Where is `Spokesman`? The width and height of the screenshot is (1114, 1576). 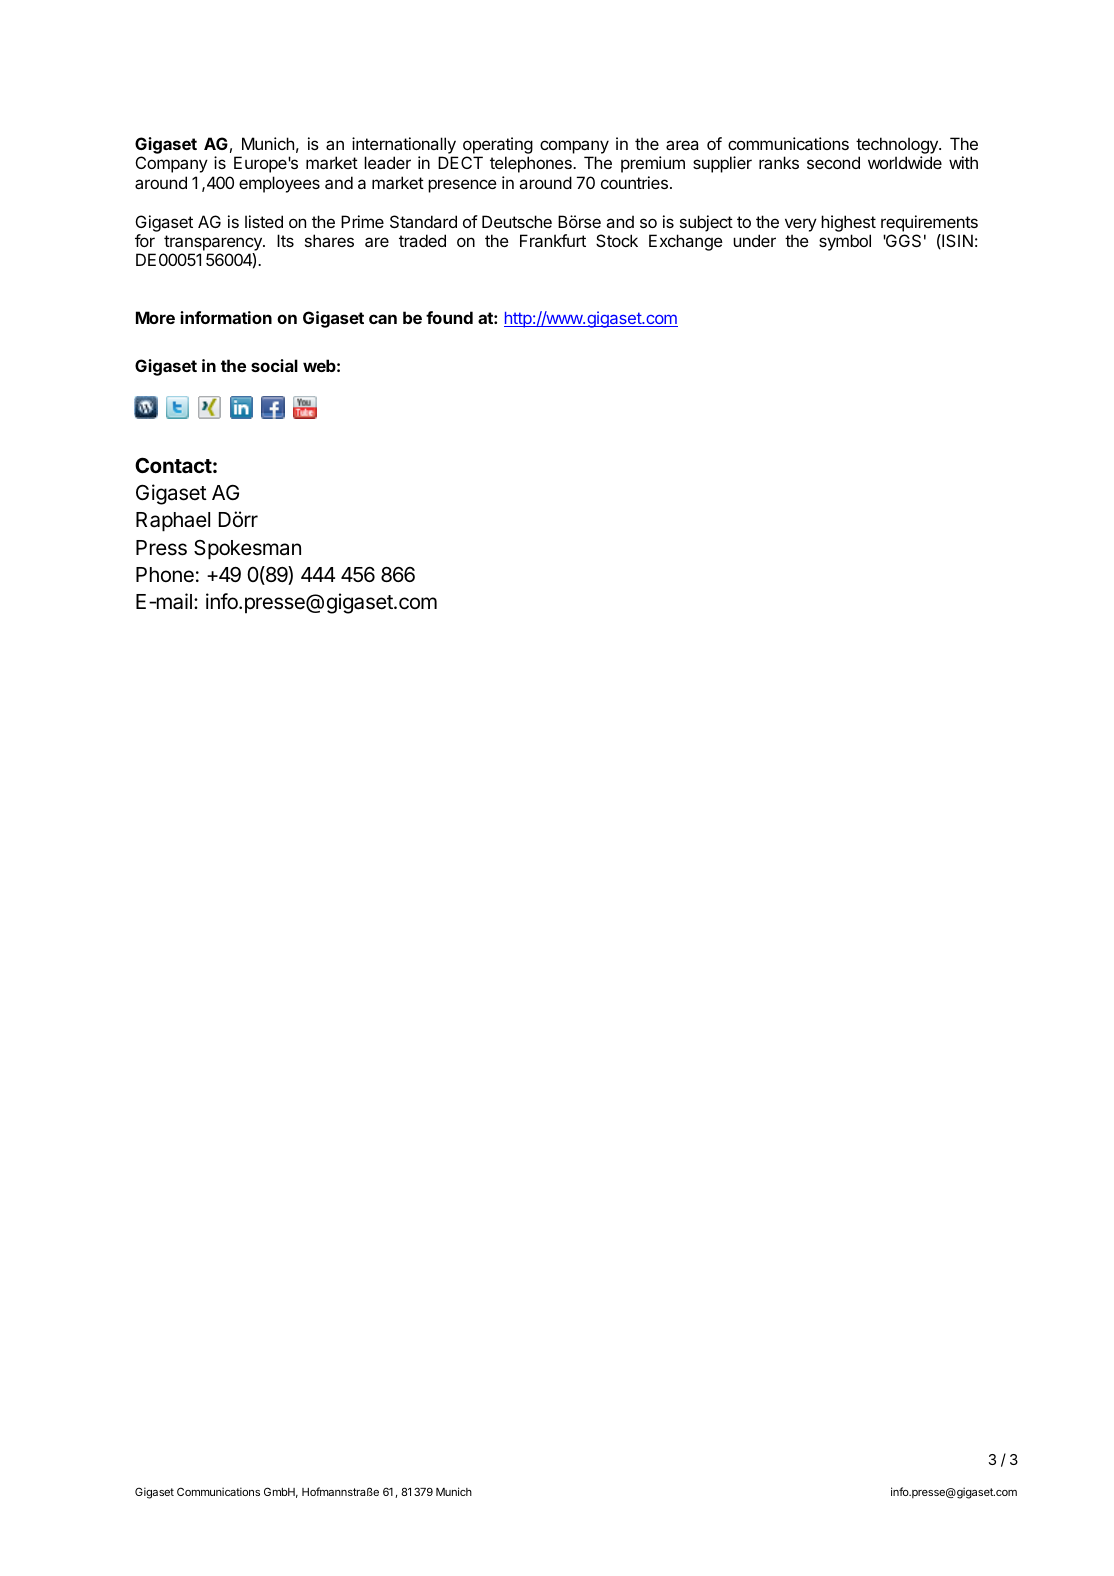
Spokesman is located at coordinates (247, 550).
